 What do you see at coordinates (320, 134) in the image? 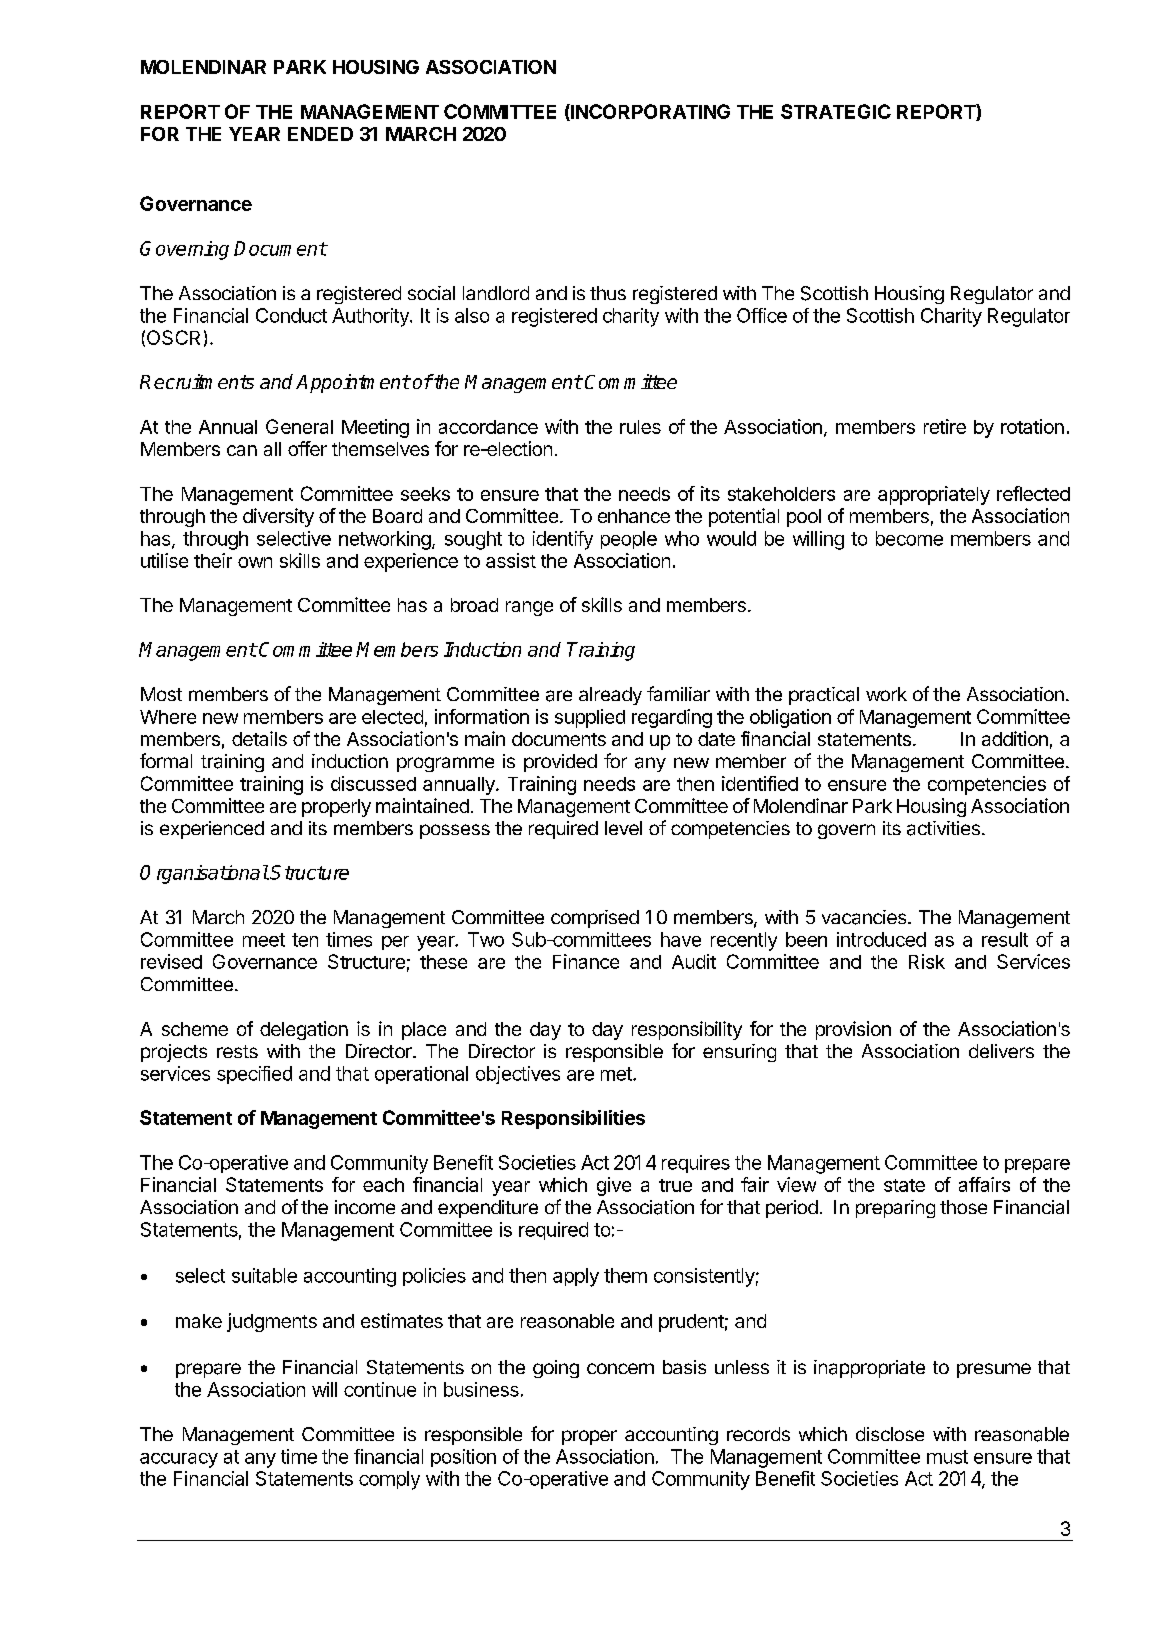
I see `ENDED` at bounding box center [320, 134].
